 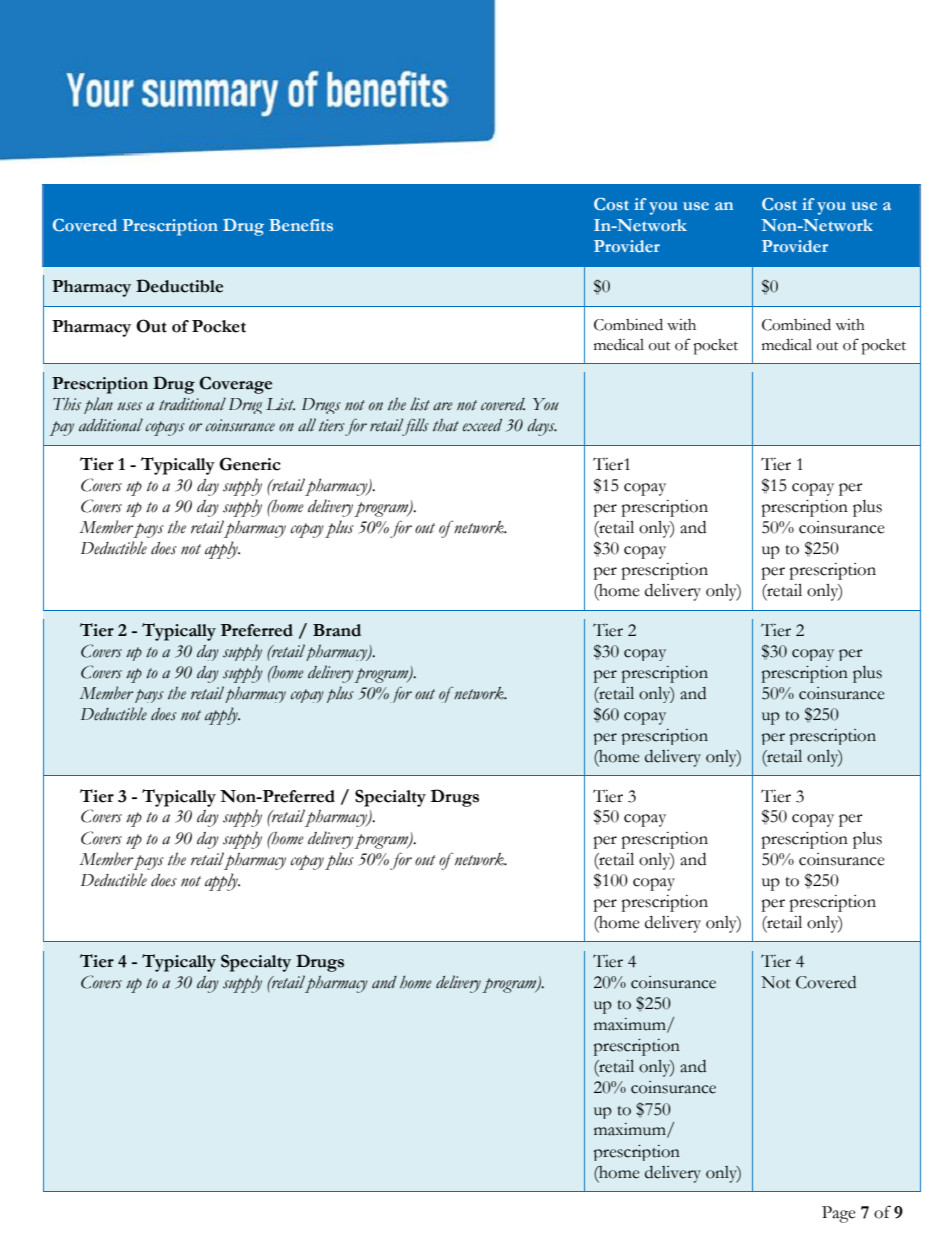 What do you see at coordinates (542, 427) in the screenshot?
I see `days` at bounding box center [542, 427].
